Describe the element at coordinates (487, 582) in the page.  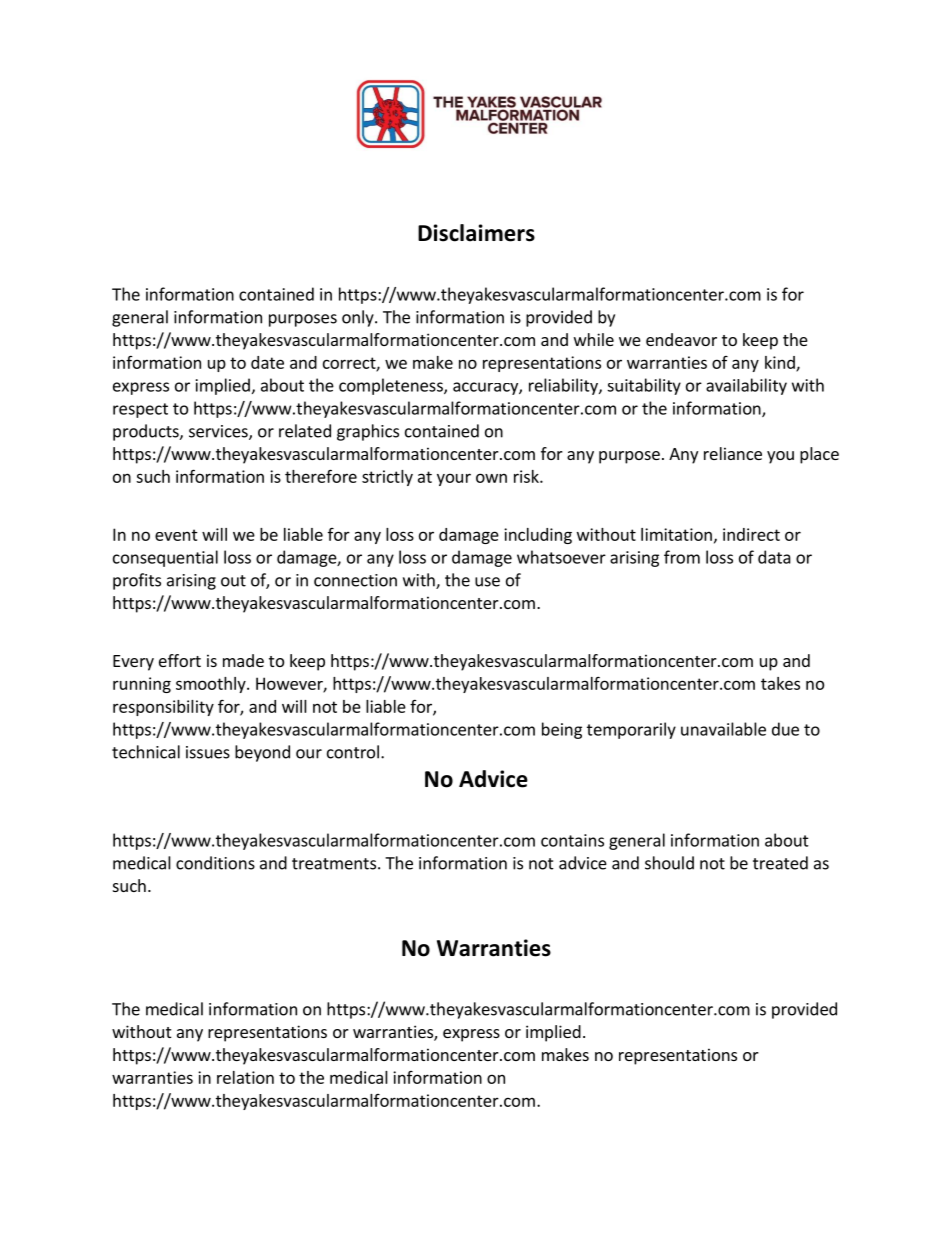
I see `use` at that location.
